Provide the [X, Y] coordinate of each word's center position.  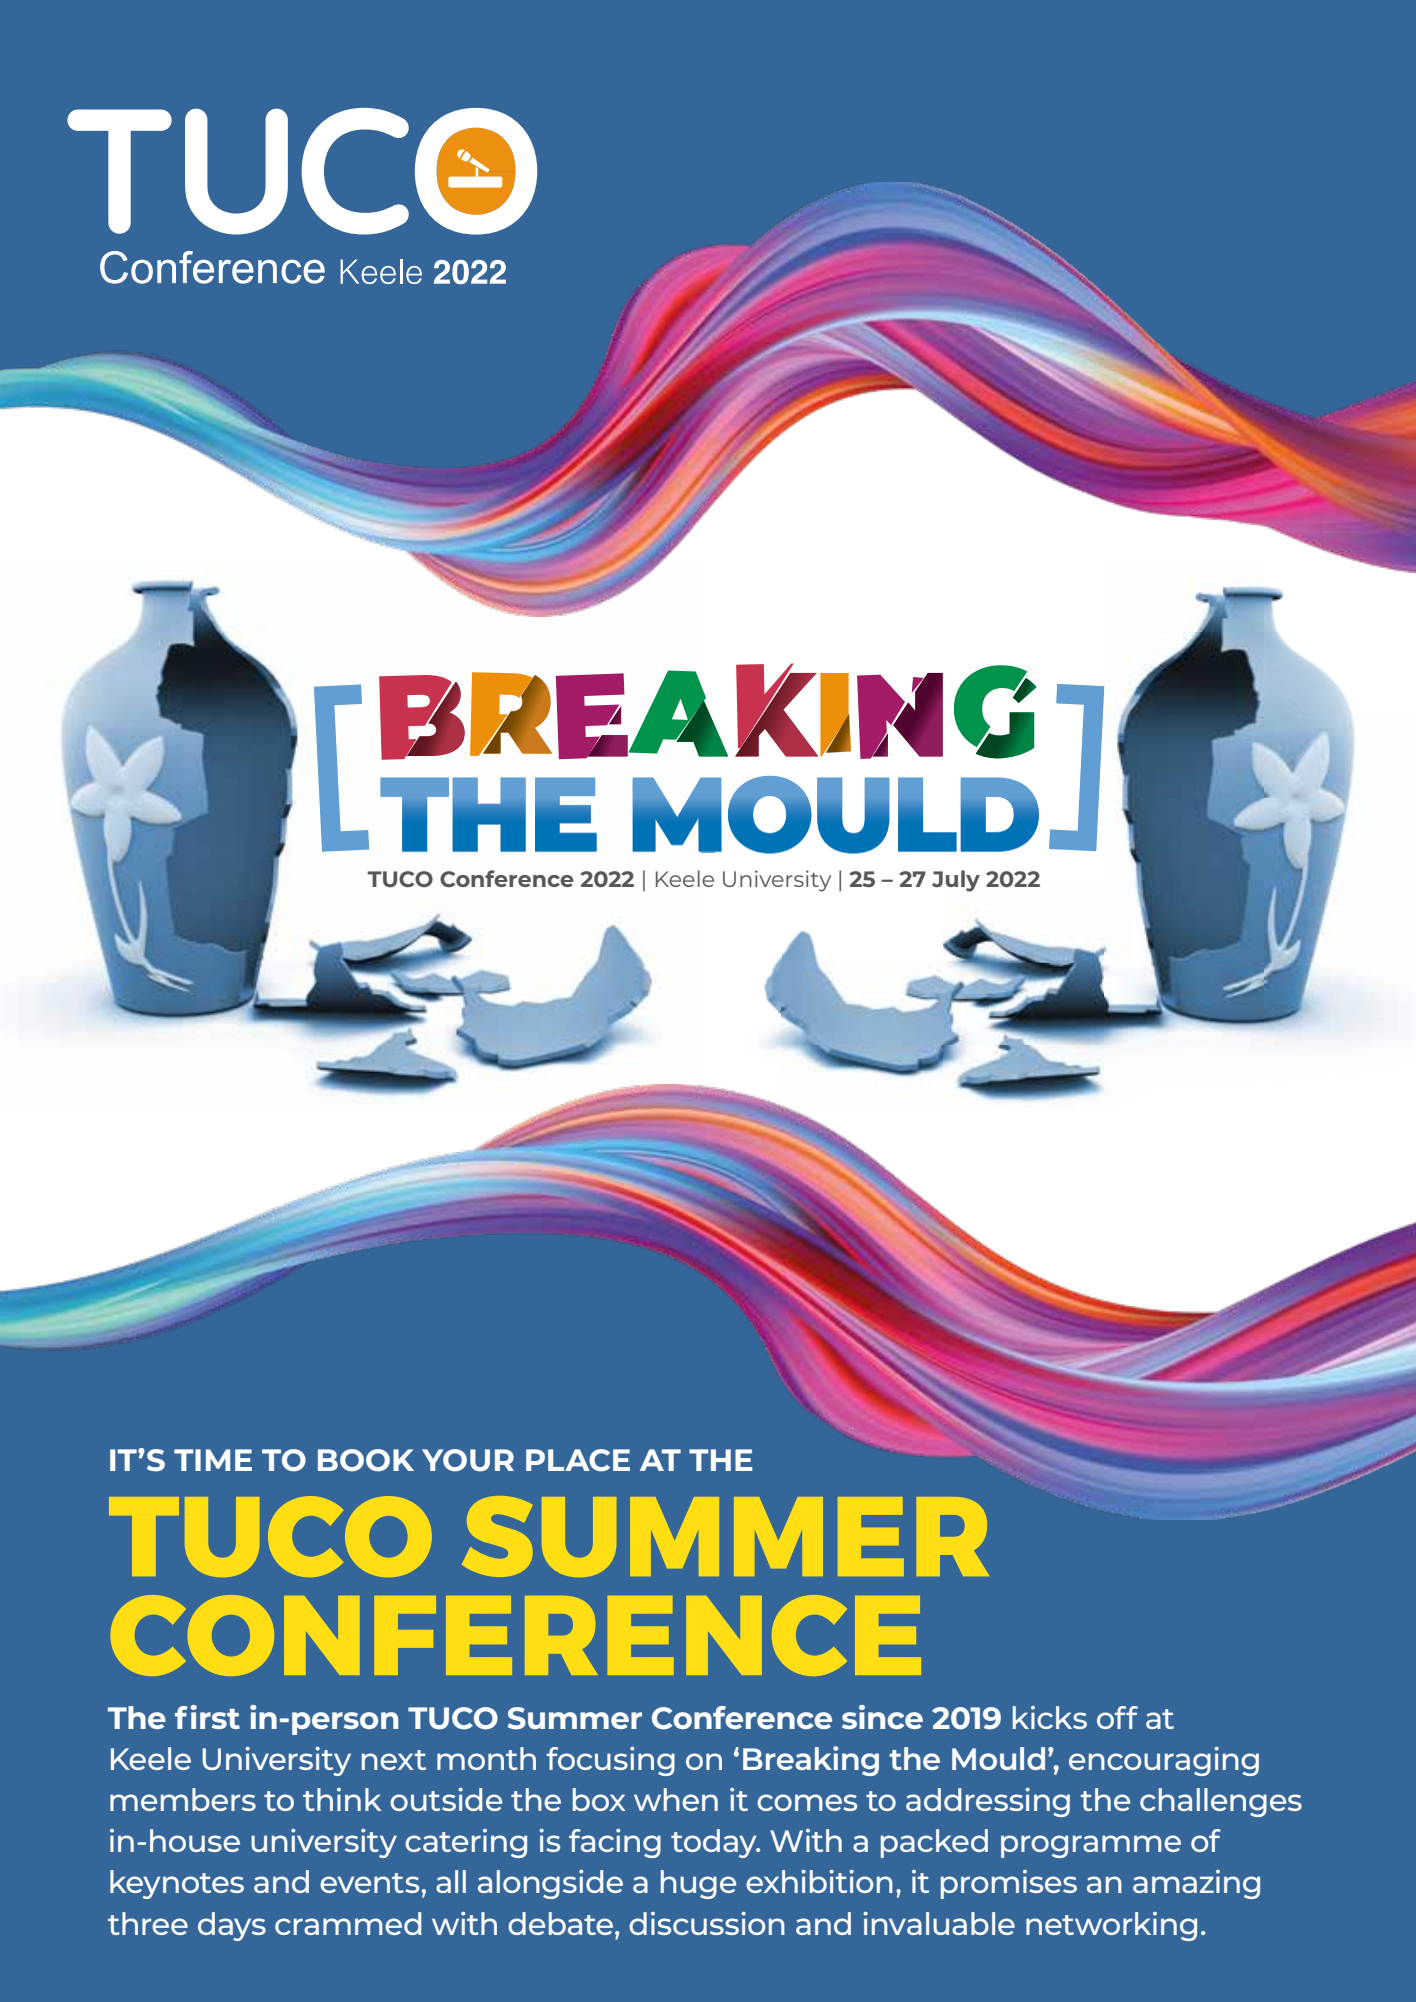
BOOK [366, 1460]
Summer [574, 1718]
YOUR [468, 1460]
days [232, 1926]
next [394, 1760]
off [1117, 1717]
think [342, 1799]
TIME [213, 1460]
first [207, 1717]
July [956, 881]
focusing [611, 1761]
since [882, 1717]
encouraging [1164, 1761]
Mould [998, 1758]
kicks [1050, 1717]
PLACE [578, 1460]
